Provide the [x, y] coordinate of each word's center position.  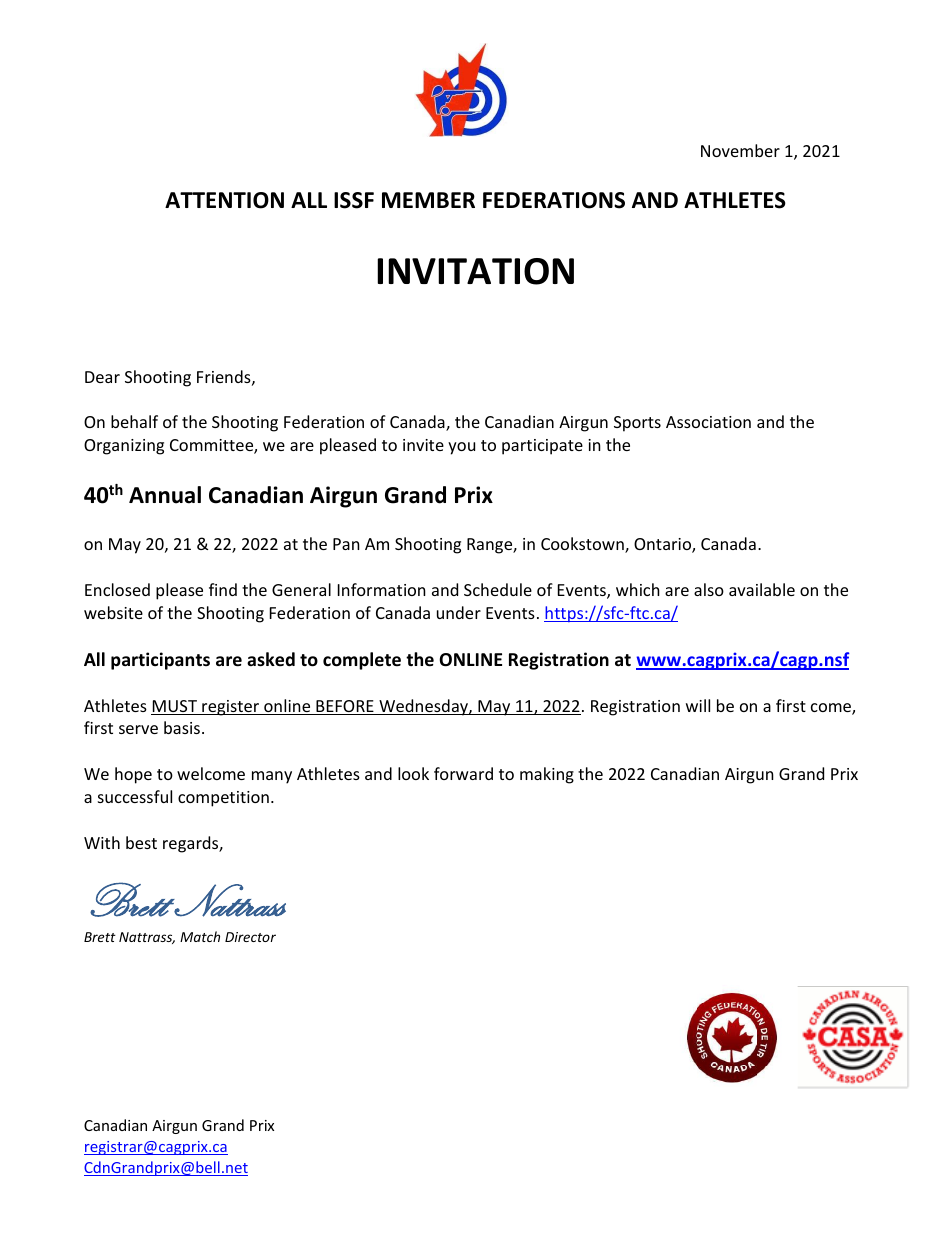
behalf [134, 421]
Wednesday [423, 707]
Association [708, 422]
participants [160, 661]
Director [250, 937]
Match [200, 936]
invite [423, 445]
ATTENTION [224, 200]
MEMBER [428, 200]
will [698, 705]
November [740, 150]
